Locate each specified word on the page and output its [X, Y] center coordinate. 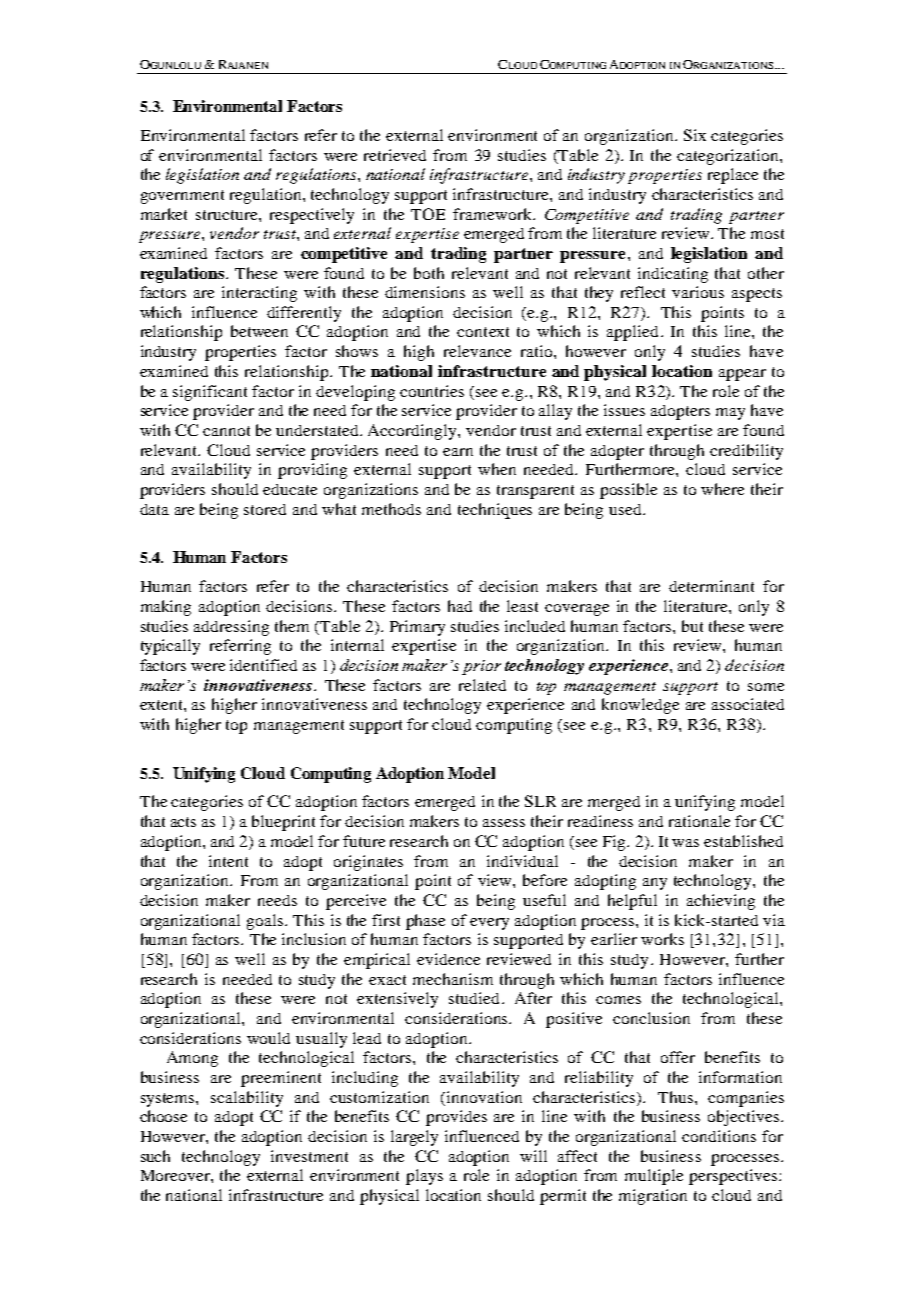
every [489, 924]
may [730, 414]
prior [481, 667]
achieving [721, 902]
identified [263, 665]
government [182, 197]
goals [266, 922]
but [692, 626]
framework [494, 214]
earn [458, 452]
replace [733, 176]
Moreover [176, 1175]
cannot [226, 431]
